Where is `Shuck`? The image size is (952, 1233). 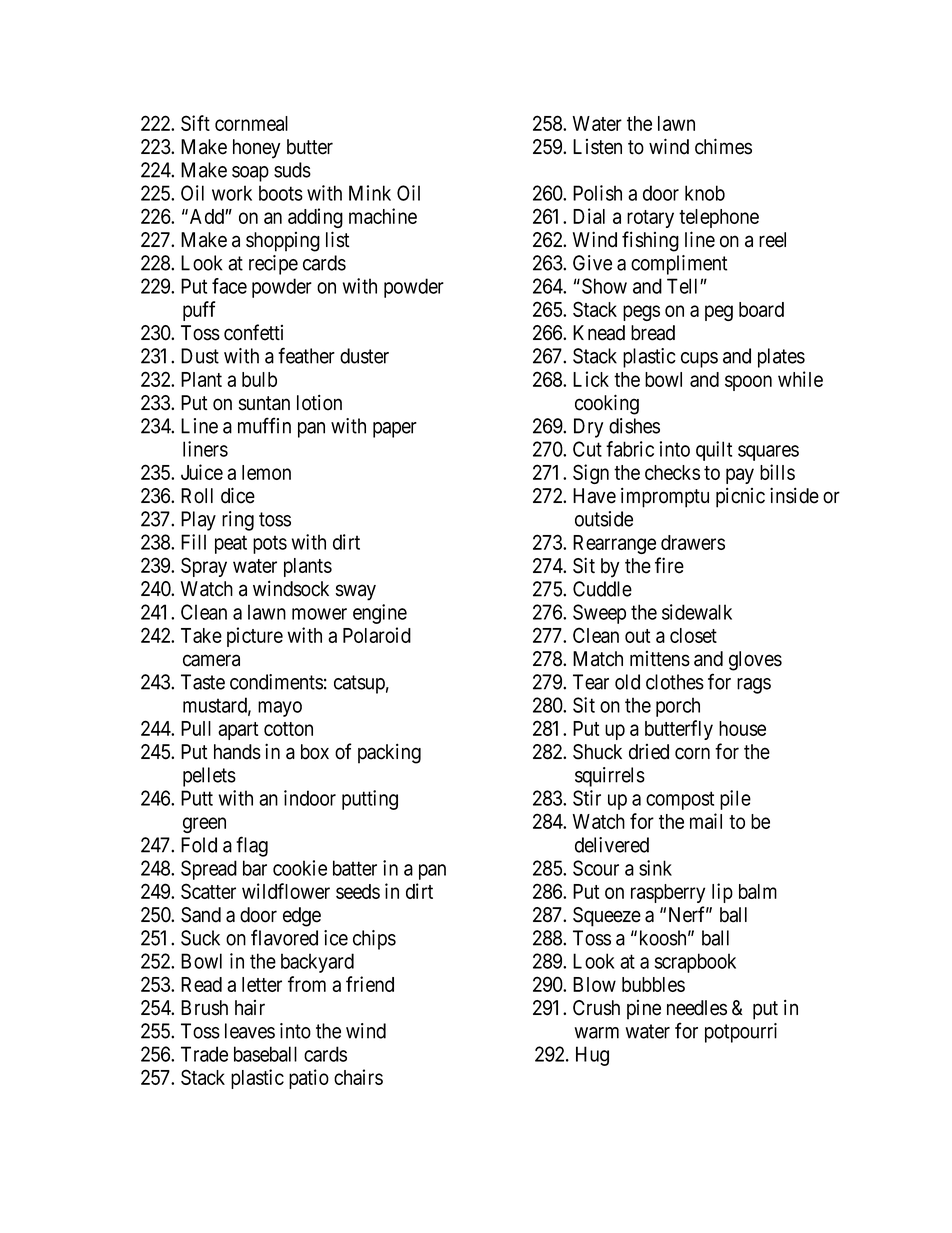 Shuck is located at coordinates (597, 752).
